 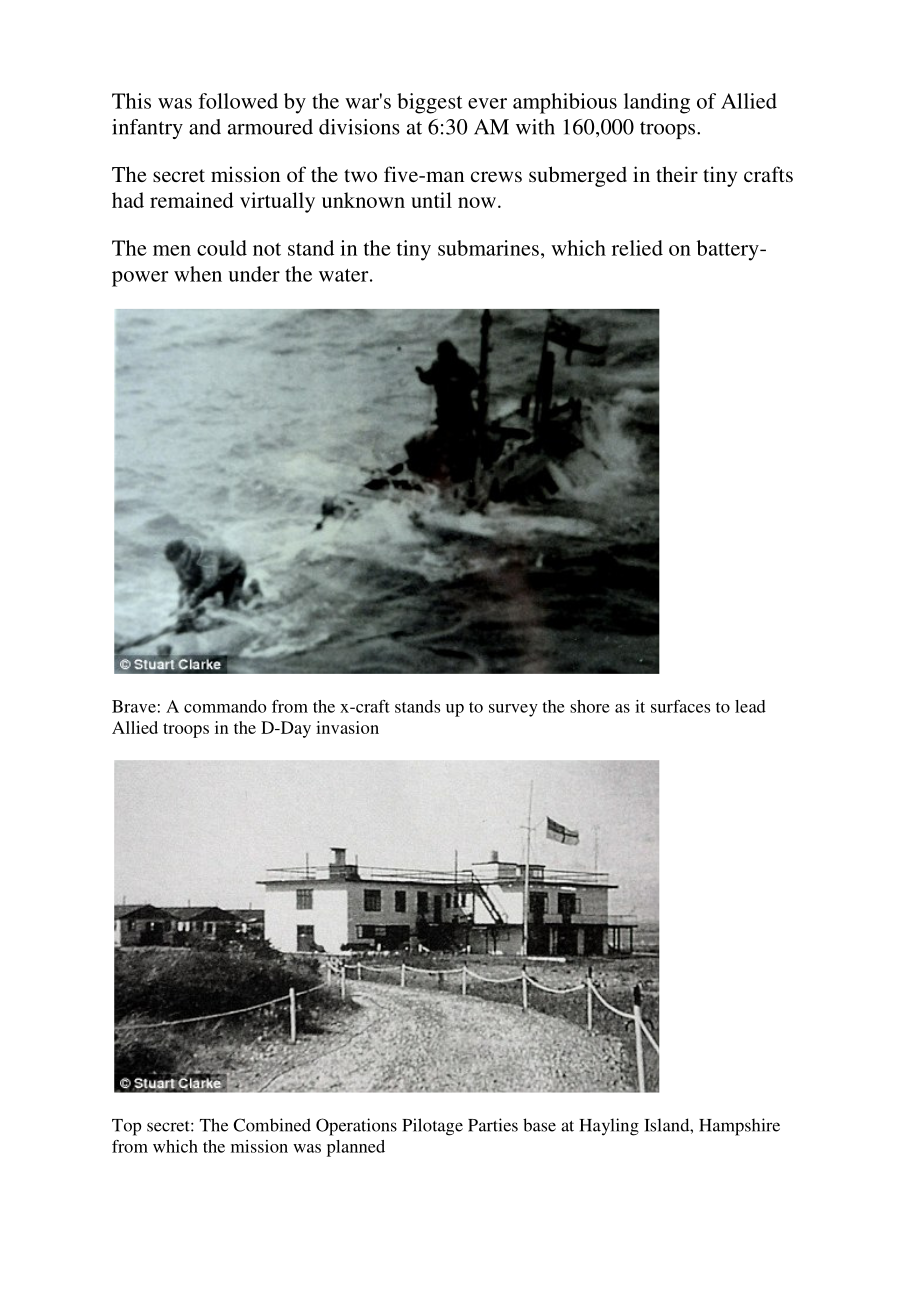 I want to click on biggest, so click(x=429, y=103).
